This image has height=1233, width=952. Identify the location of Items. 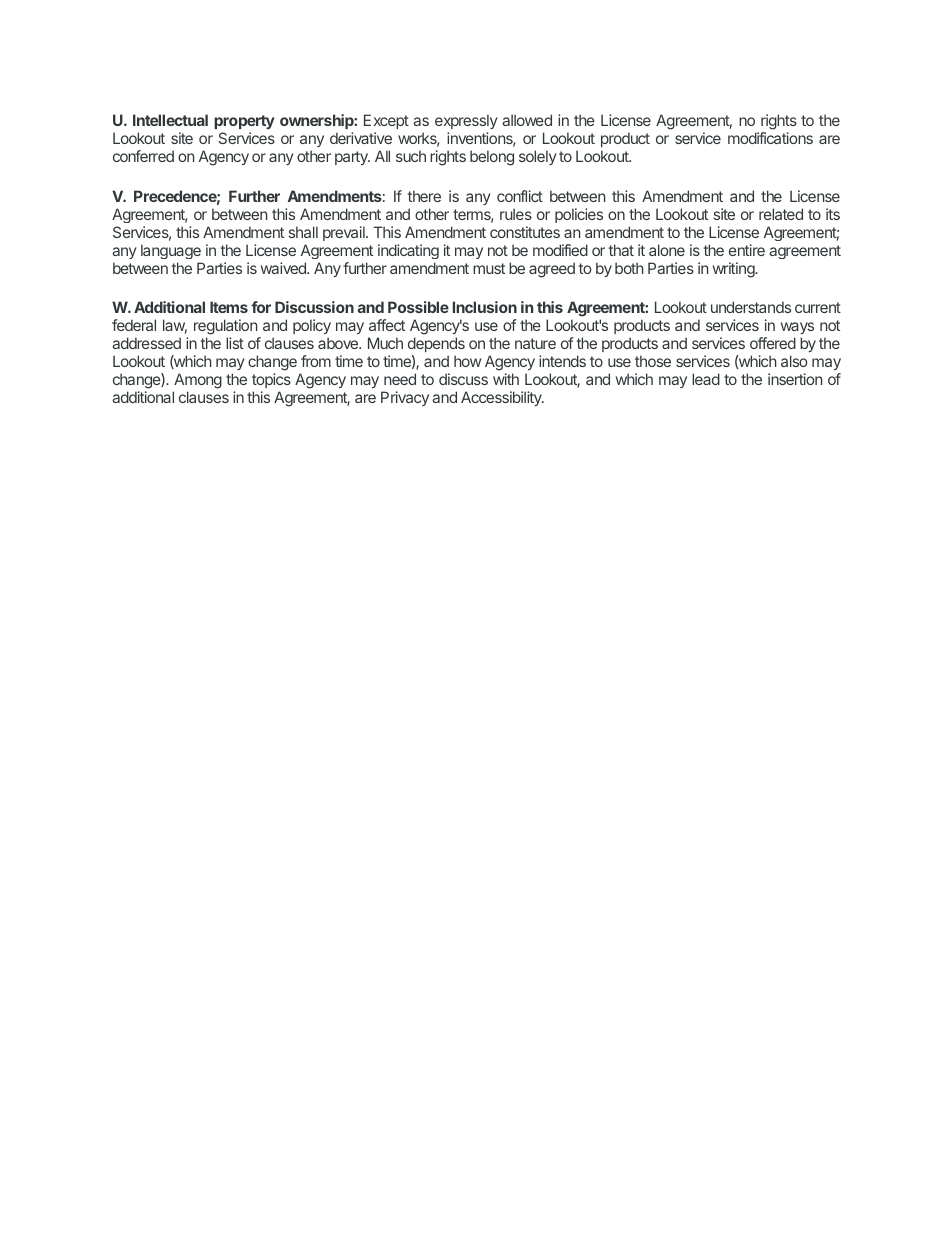
(229, 307).
